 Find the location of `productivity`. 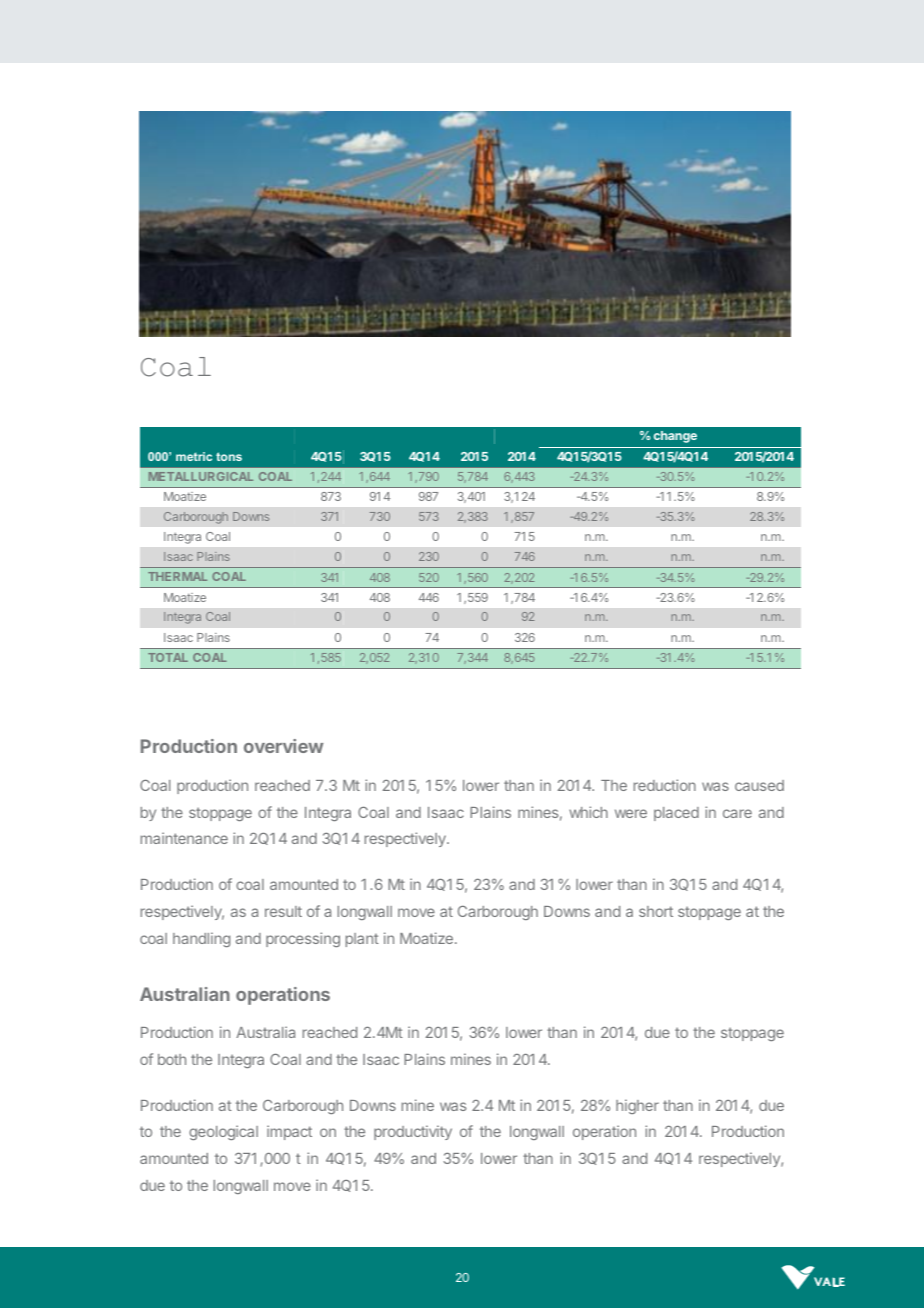

productivity is located at coordinates (413, 1132).
